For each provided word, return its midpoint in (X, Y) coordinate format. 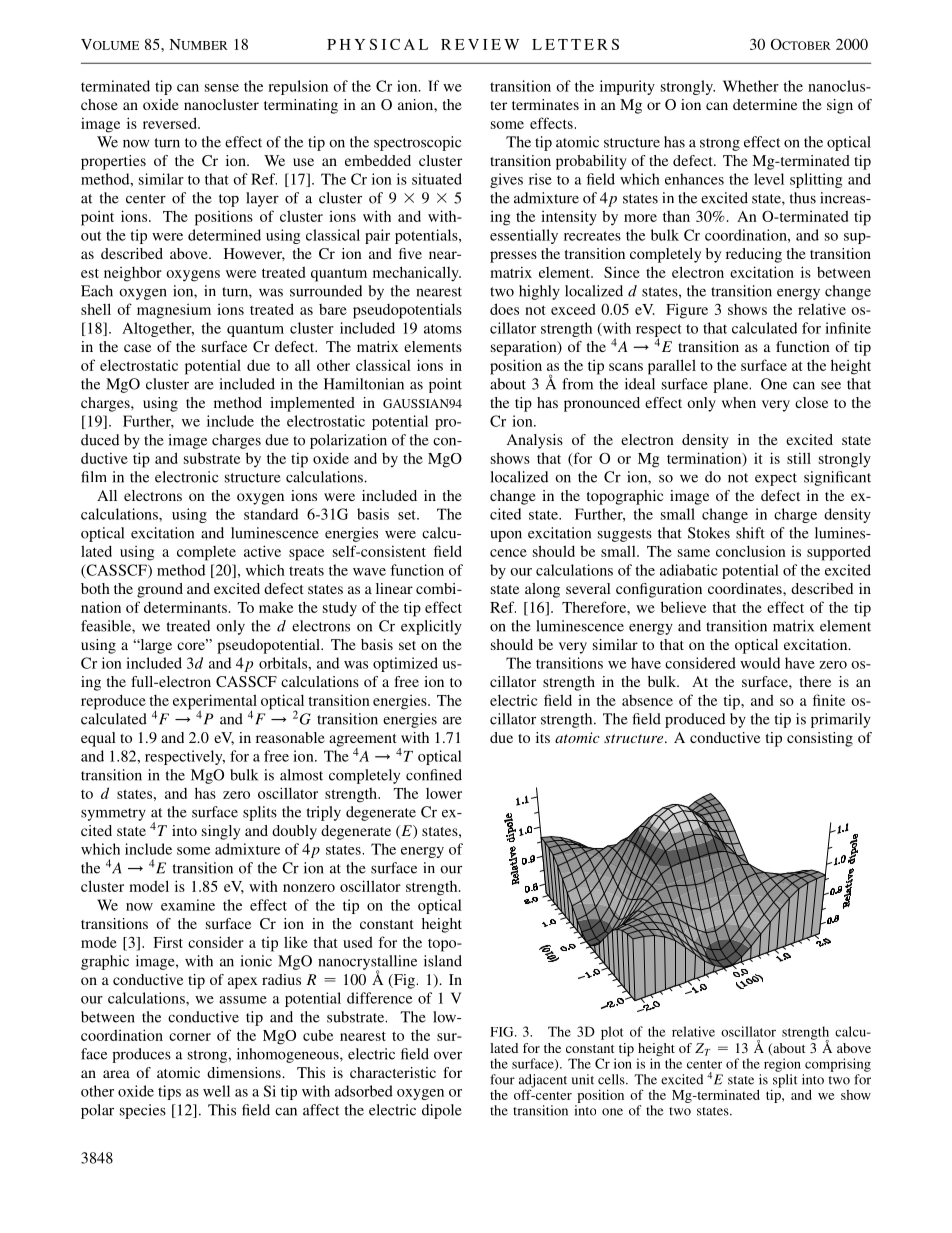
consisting (820, 739)
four (502, 1079)
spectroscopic (417, 143)
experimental (215, 703)
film (93, 477)
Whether (751, 86)
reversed (171, 123)
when (739, 402)
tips (169, 1092)
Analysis (535, 441)
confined (434, 775)
